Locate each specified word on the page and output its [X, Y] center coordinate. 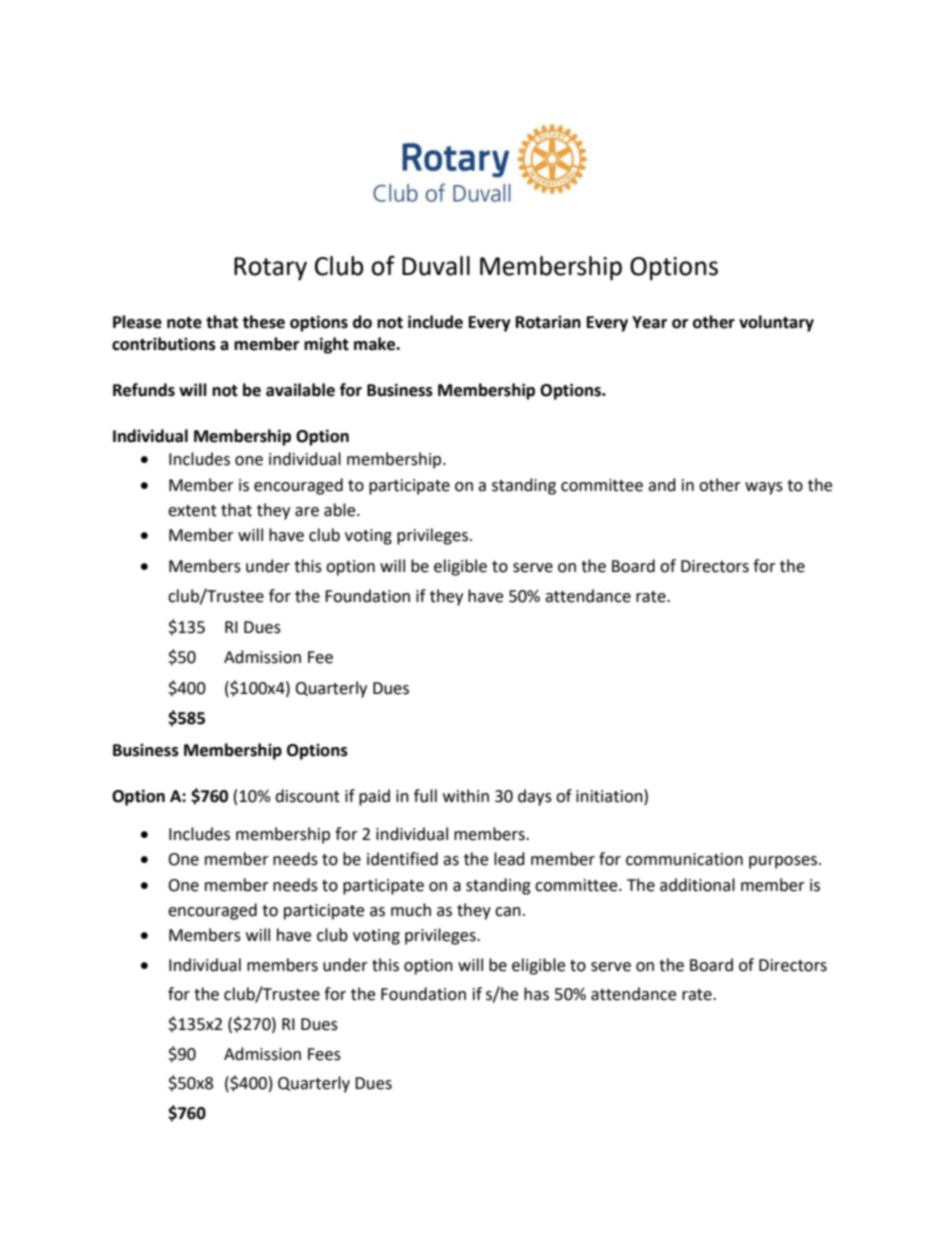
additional [697, 885]
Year [649, 322]
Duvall [436, 266]
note [184, 323]
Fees [324, 1054]
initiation [610, 796]
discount [307, 796]
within [466, 796]
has [536, 994]
